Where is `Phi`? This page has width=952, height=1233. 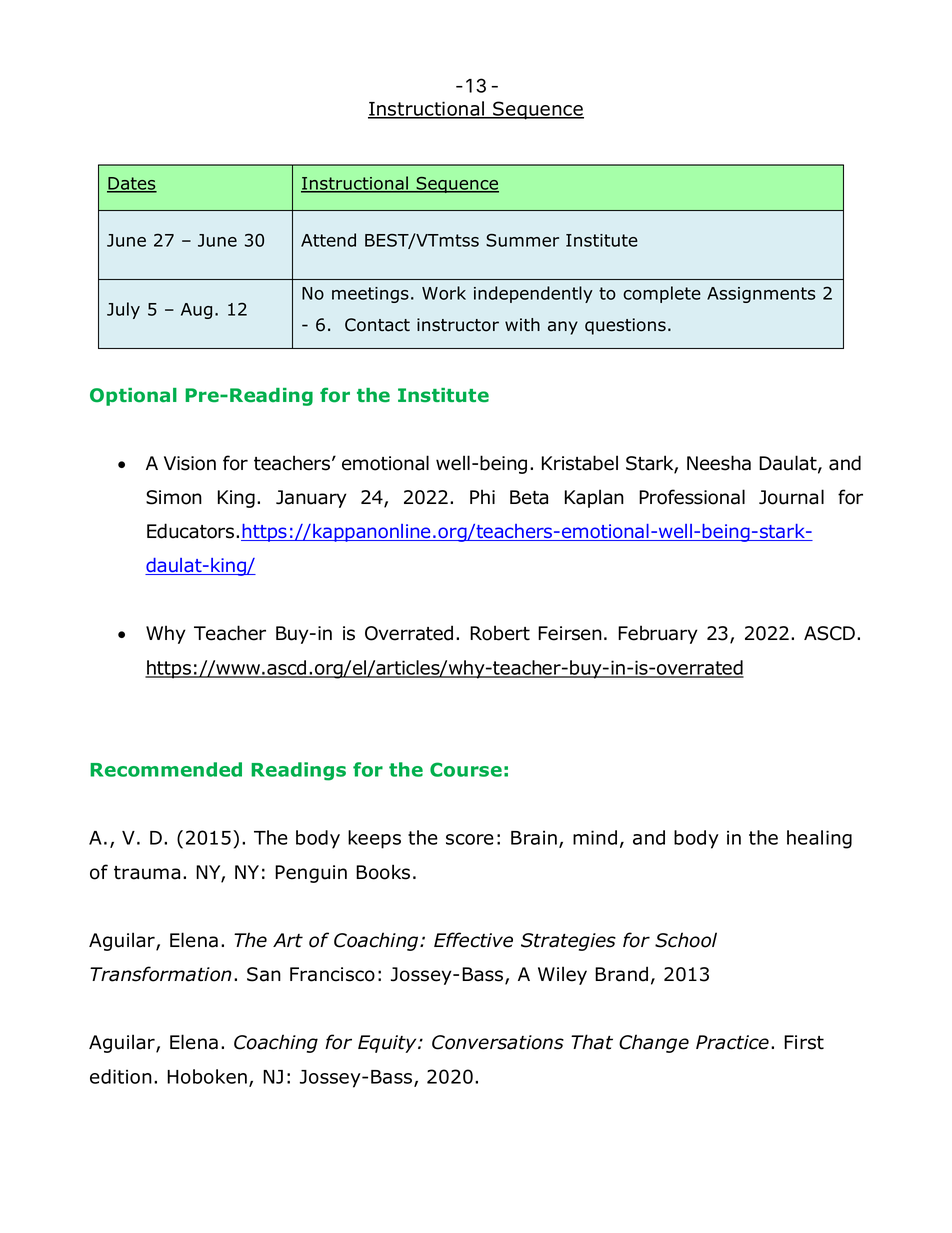 Phi is located at coordinates (482, 496).
